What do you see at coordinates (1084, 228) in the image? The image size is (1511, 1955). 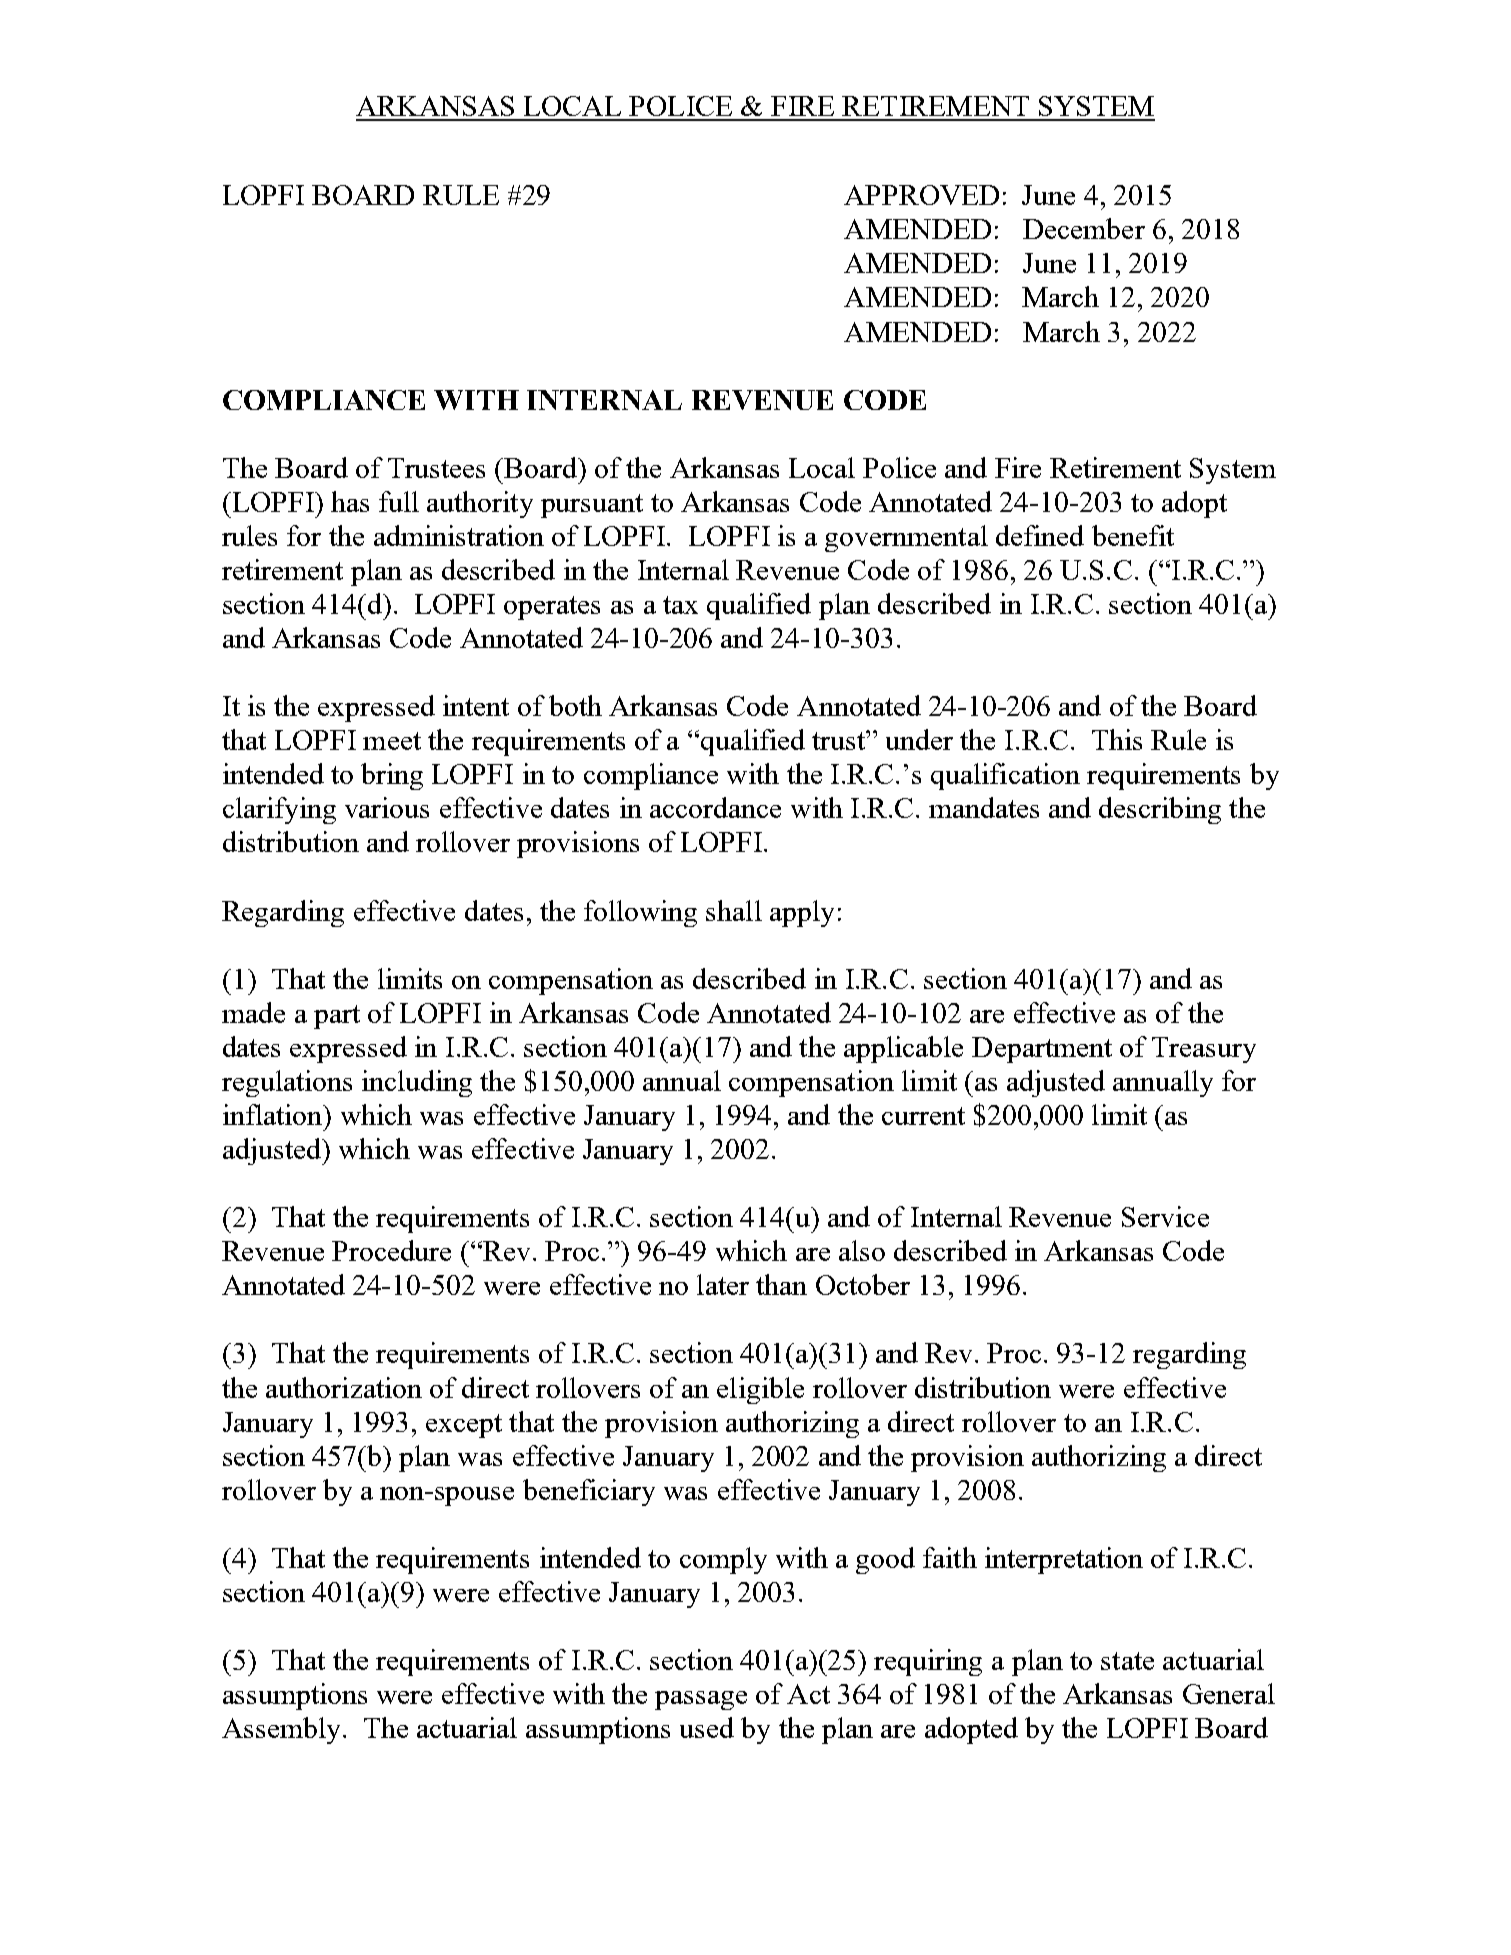 I see `December` at bounding box center [1084, 228].
